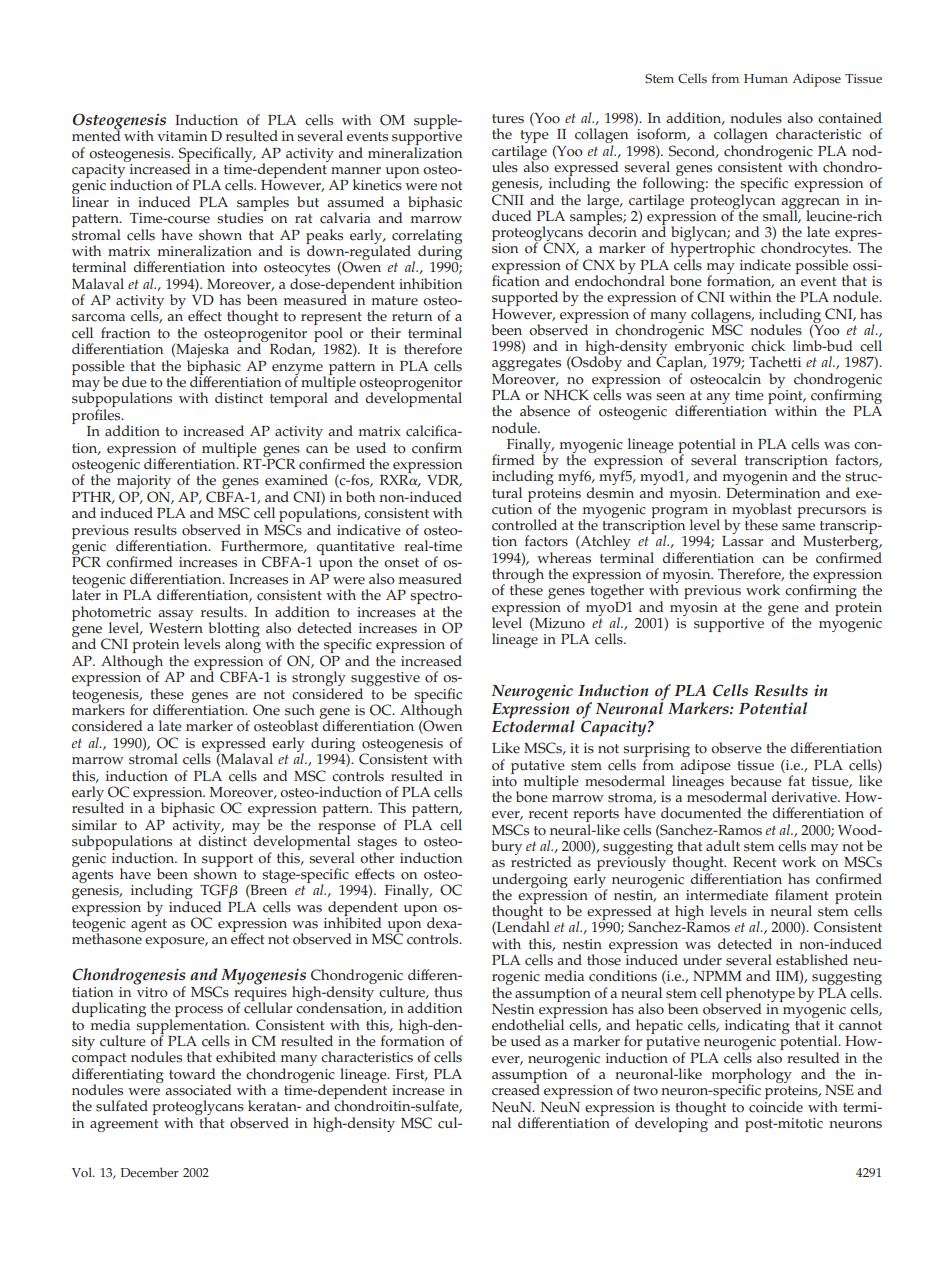 The height and width of the screenshot is (1275, 952). What do you see at coordinates (766, 78) in the screenshot?
I see `Human` at bounding box center [766, 78].
